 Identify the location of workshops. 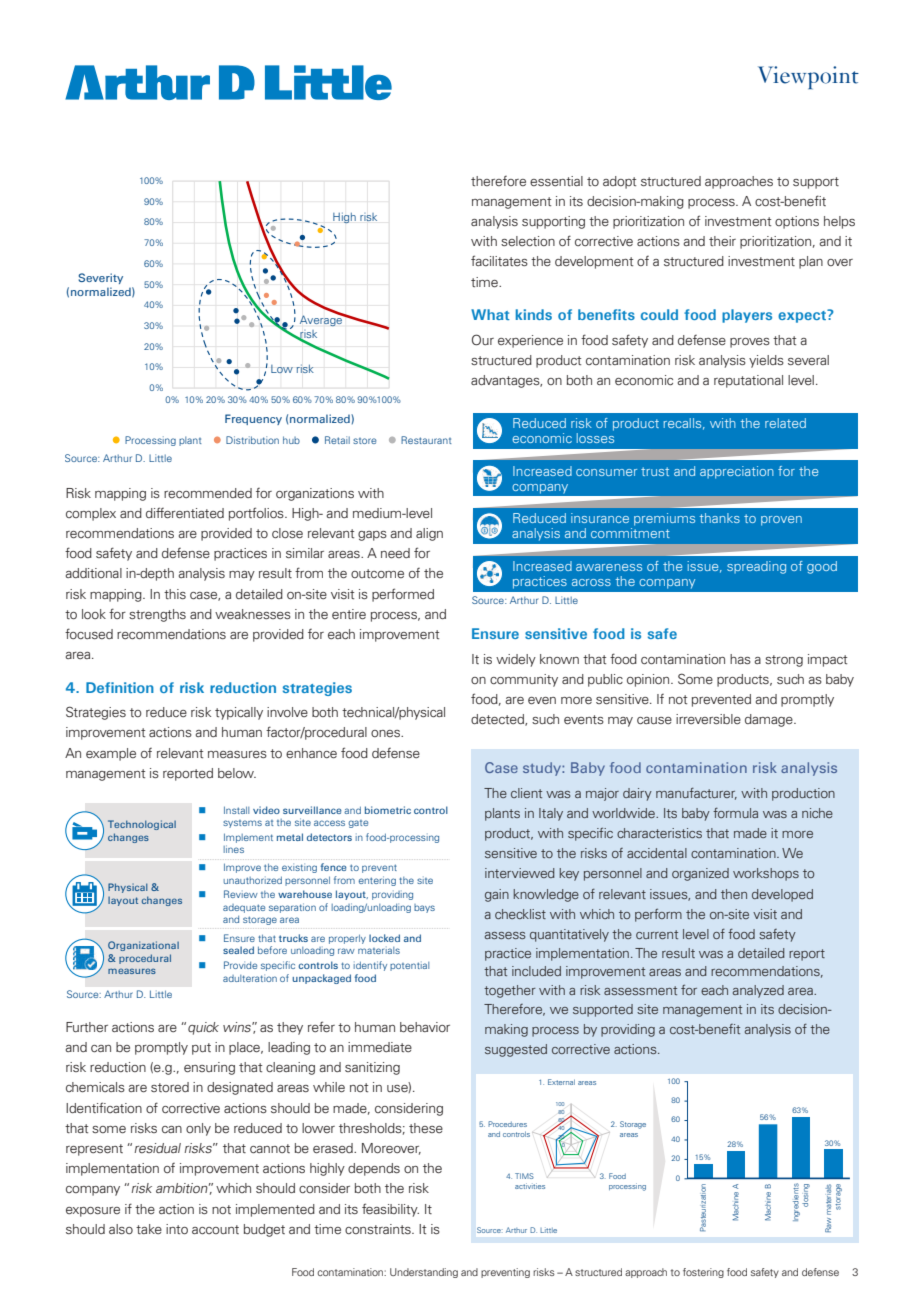
(766, 874).
